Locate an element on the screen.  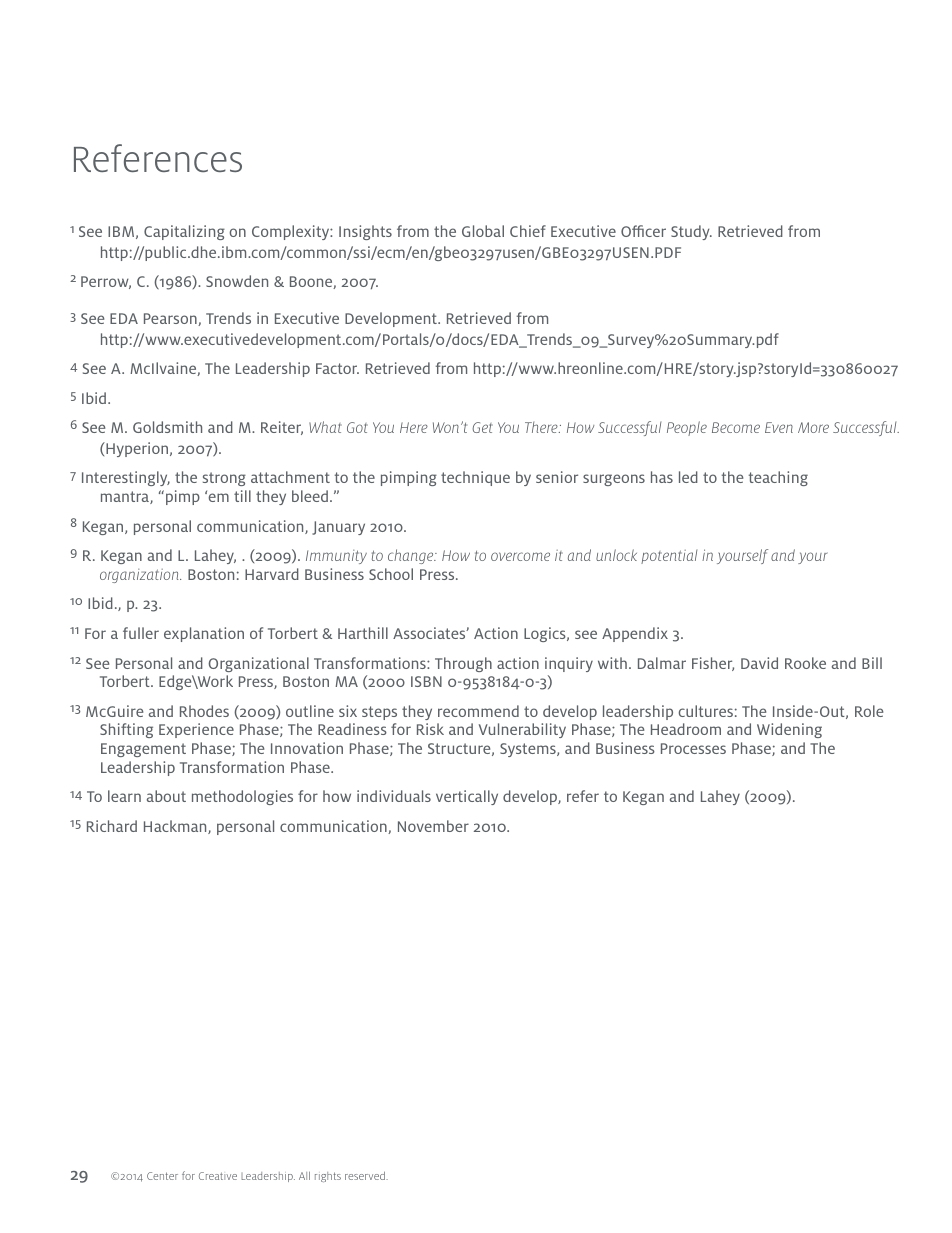
Creative is located at coordinates (218, 1176).
